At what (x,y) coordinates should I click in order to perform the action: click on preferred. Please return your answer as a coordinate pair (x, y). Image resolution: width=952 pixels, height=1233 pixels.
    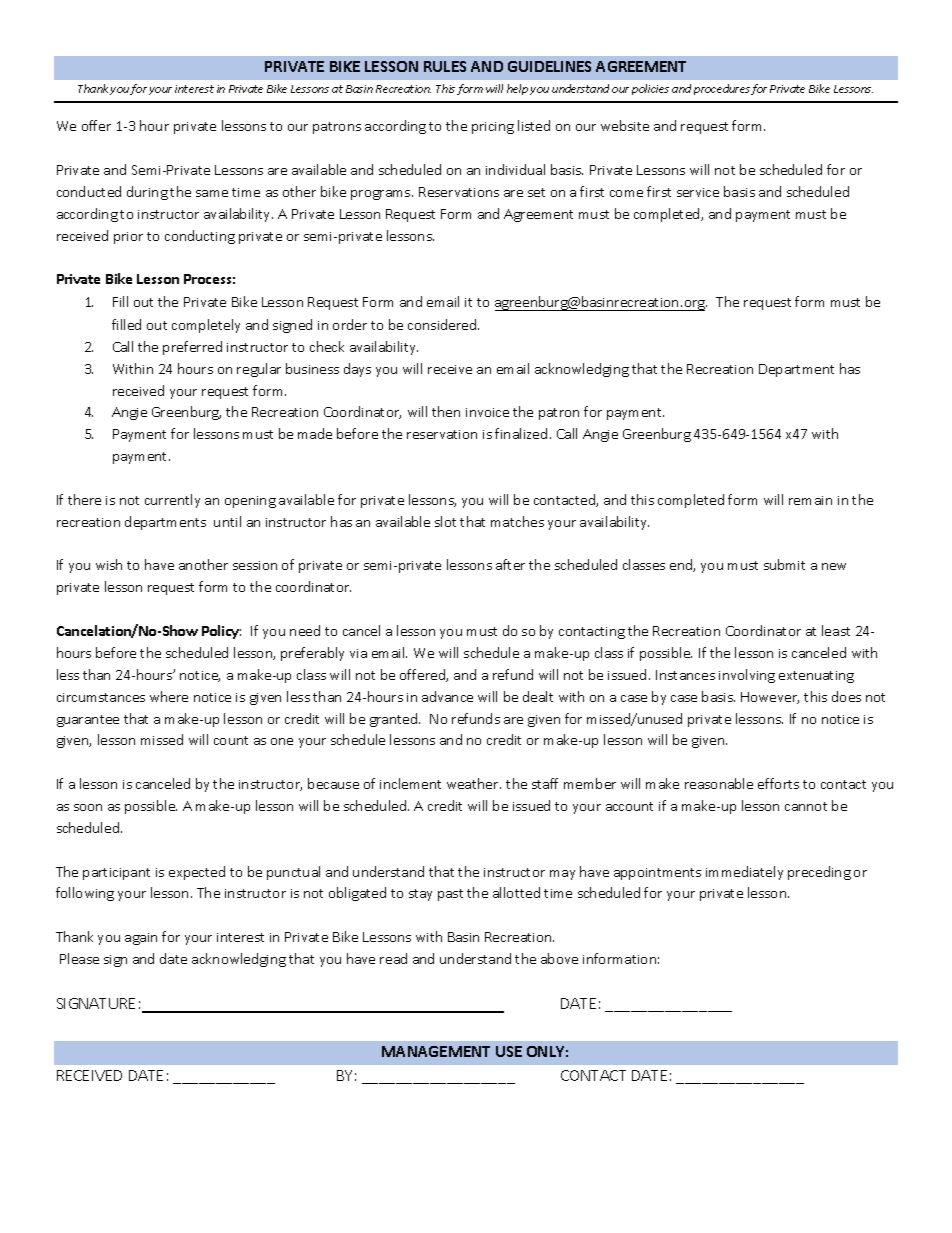
    Looking at the image, I should click on (192, 348).
